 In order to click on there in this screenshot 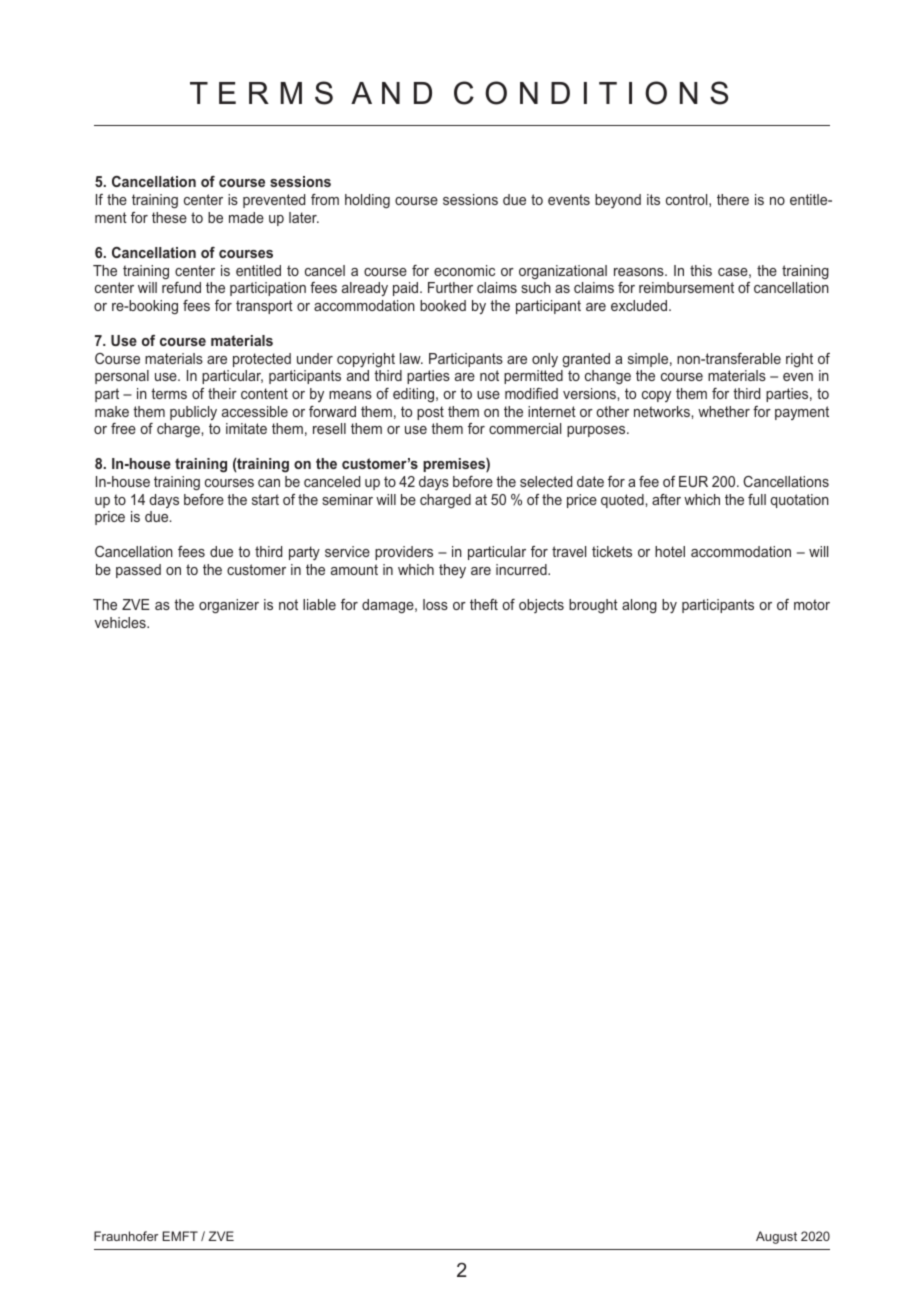, I will do `click(733, 199)`.
